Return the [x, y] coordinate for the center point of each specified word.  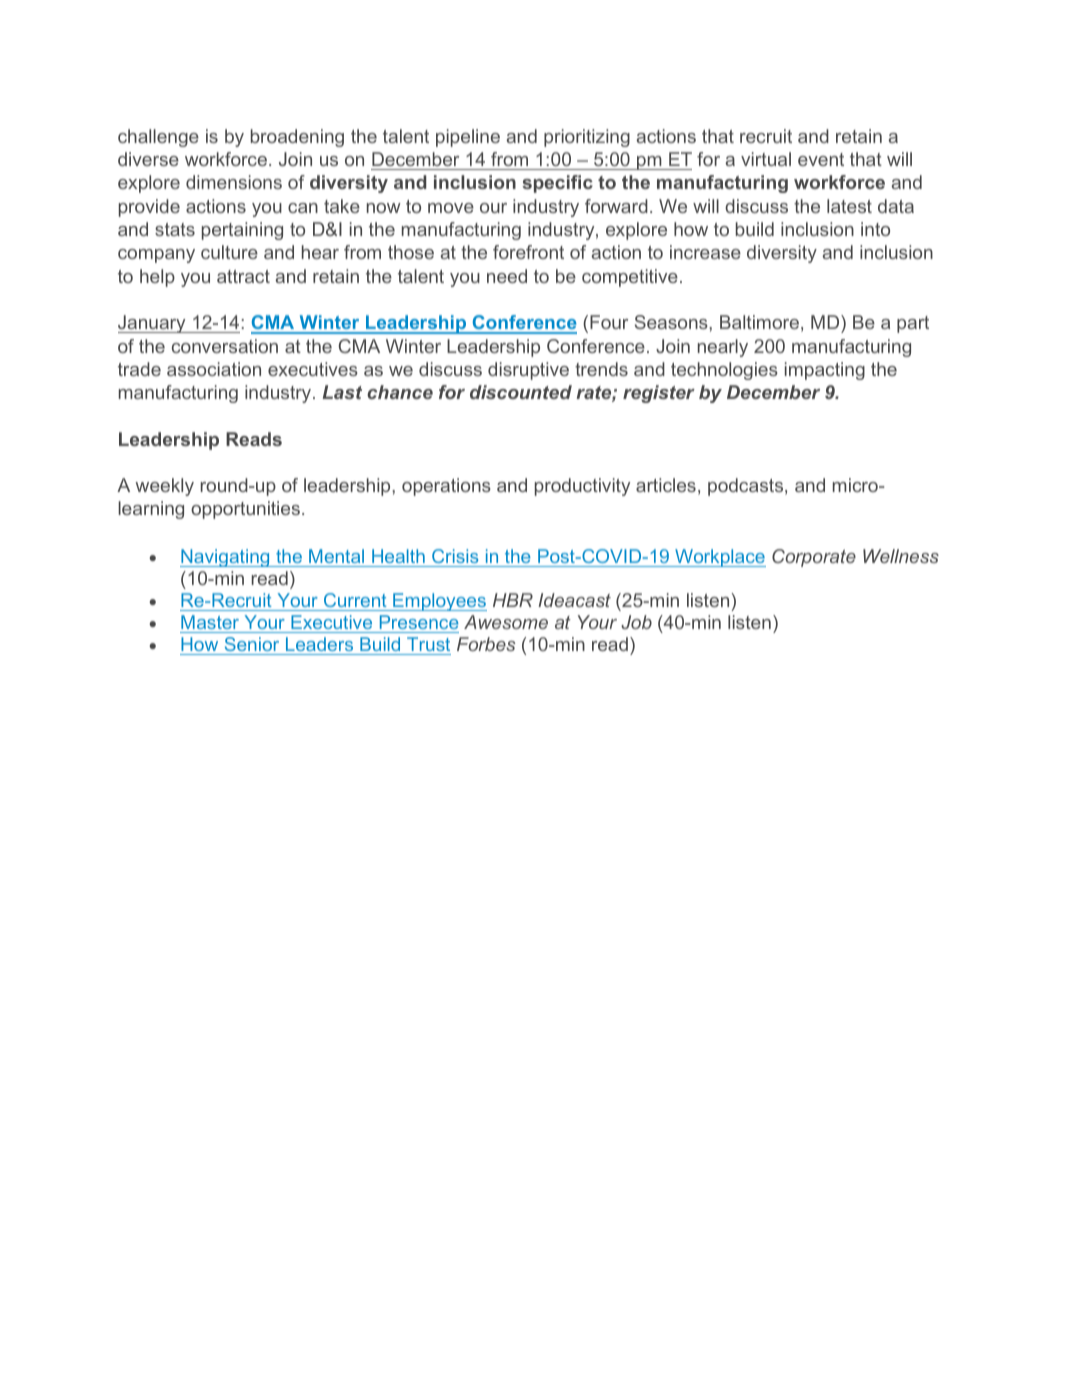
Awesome [506, 622]
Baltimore [759, 322]
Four [609, 322]
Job [636, 622]
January [153, 324]
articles [666, 485]
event [821, 159]
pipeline [468, 138]
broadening [297, 138]
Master [210, 622]
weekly [164, 487]
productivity [582, 487]
